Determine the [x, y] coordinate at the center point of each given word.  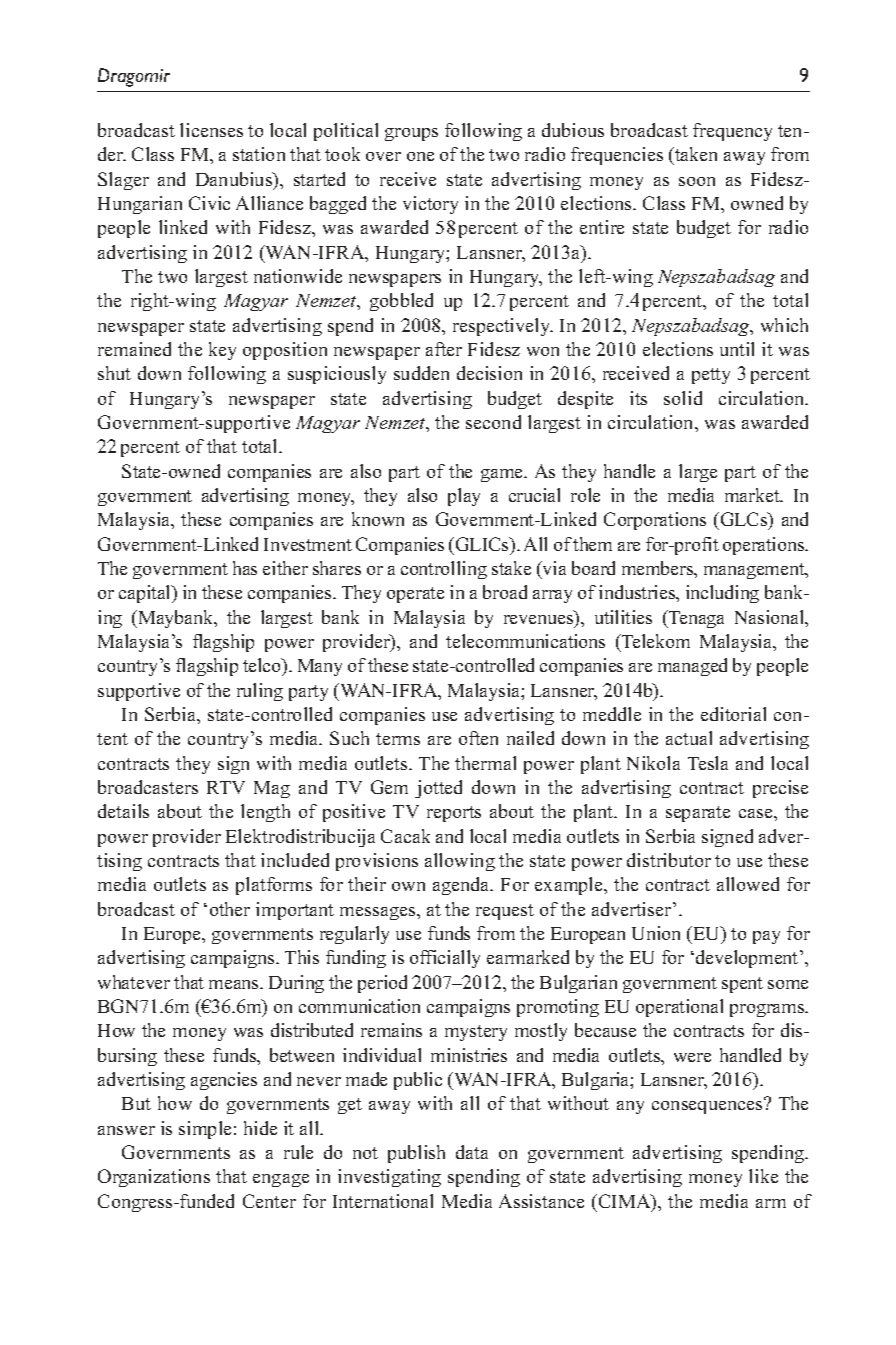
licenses [211, 130]
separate [698, 814]
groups [411, 134]
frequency [732, 132]
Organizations [154, 1178]
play [464, 497]
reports [454, 814]
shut [114, 373]
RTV [226, 787]
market [753, 495]
